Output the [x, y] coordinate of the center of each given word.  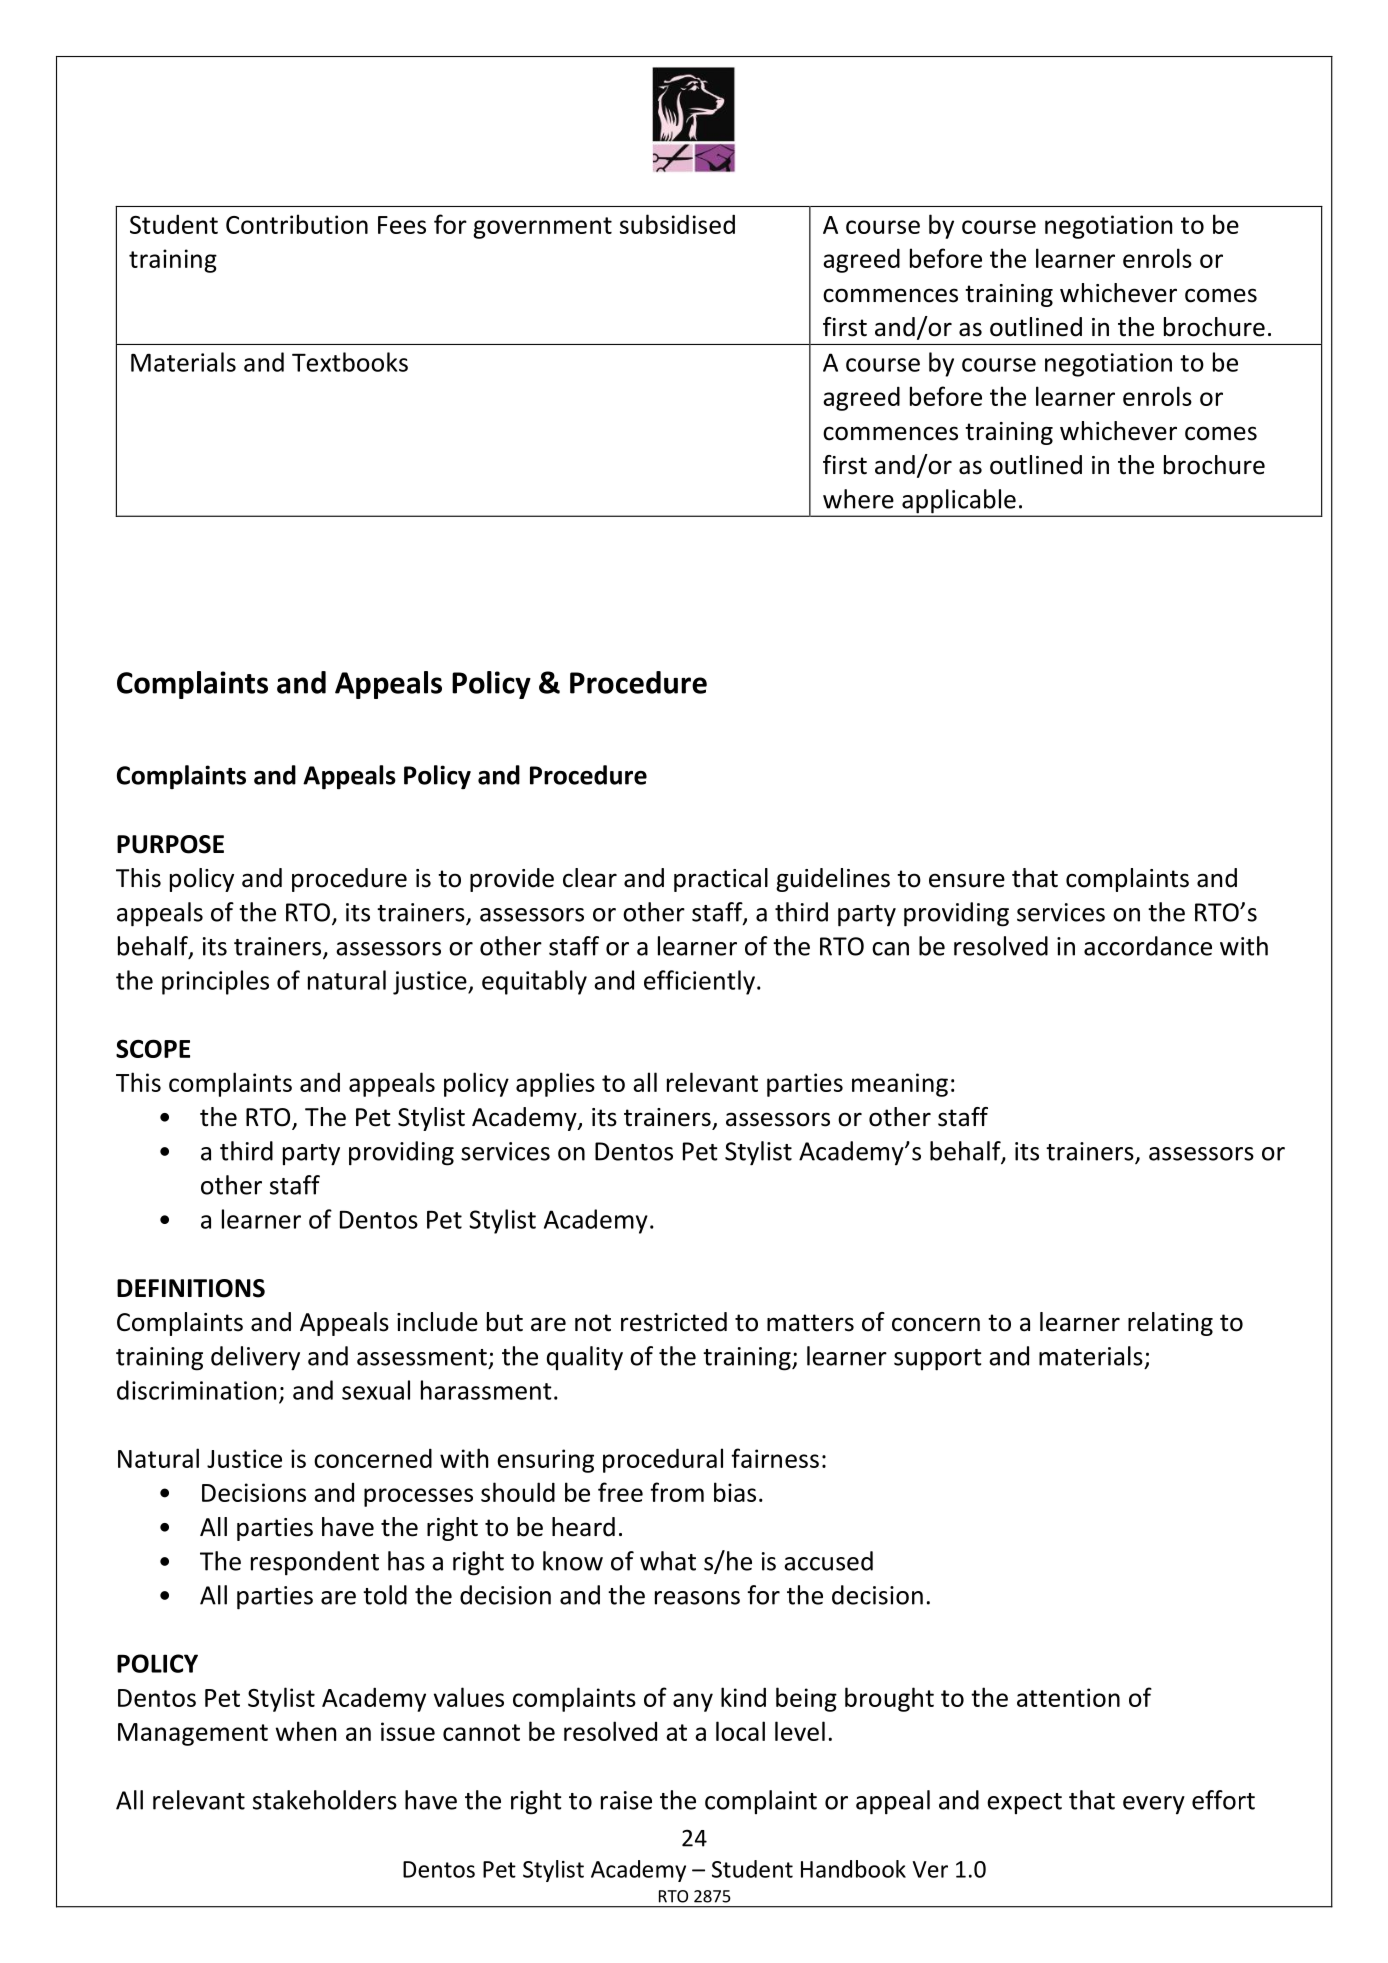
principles [215, 982]
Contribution [297, 224]
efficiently [699, 982]
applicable [959, 502]
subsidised [677, 224]
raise [626, 1800]
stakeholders [325, 1800]
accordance [1148, 946]
